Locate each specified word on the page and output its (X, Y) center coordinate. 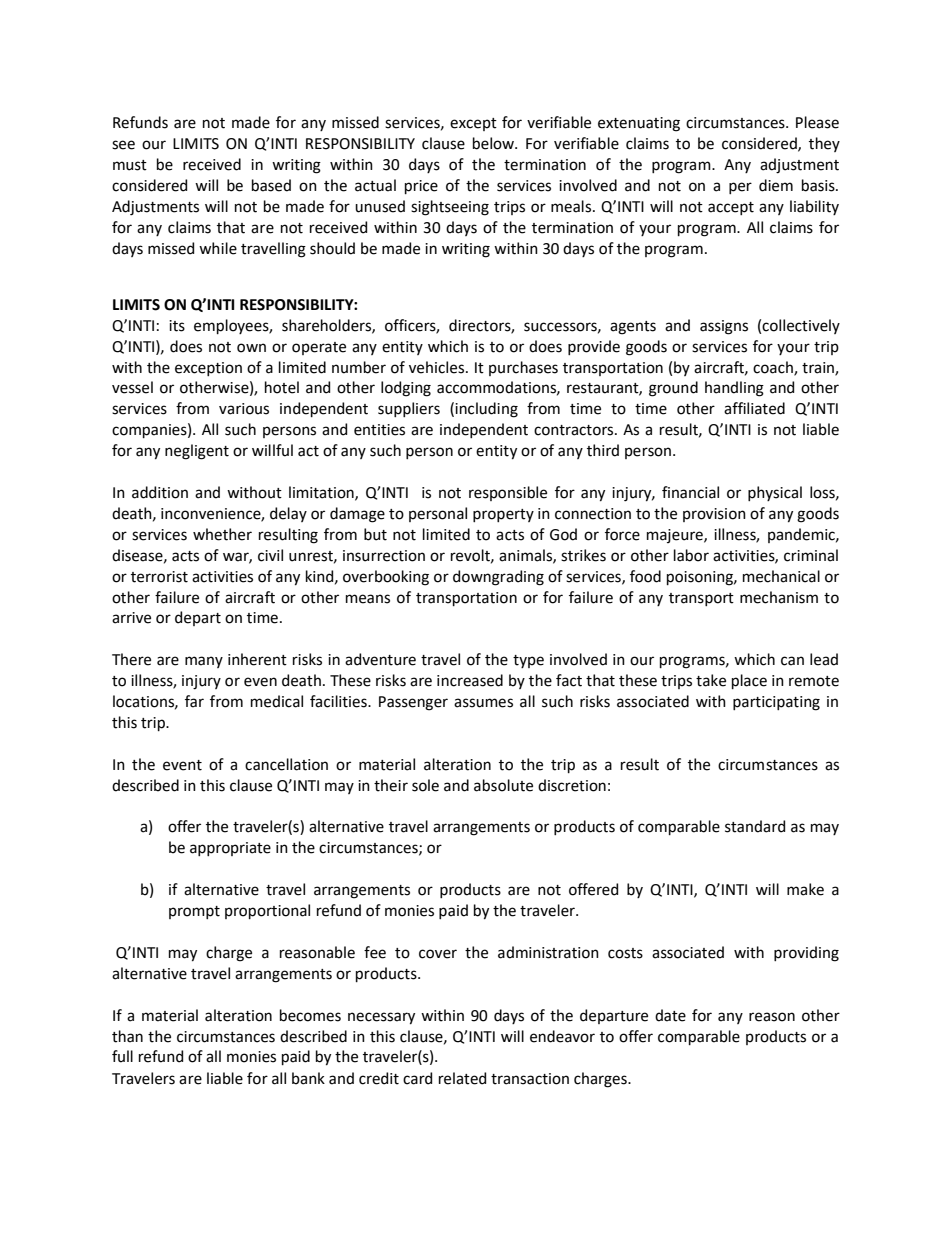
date (670, 1015)
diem (776, 185)
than (127, 1036)
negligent (197, 452)
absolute (503, 785)
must (130, 165)
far (194, 701)
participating (776, 703)
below (494, 143)
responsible (508, 493)
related (462, 1078)
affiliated (754, 408)
